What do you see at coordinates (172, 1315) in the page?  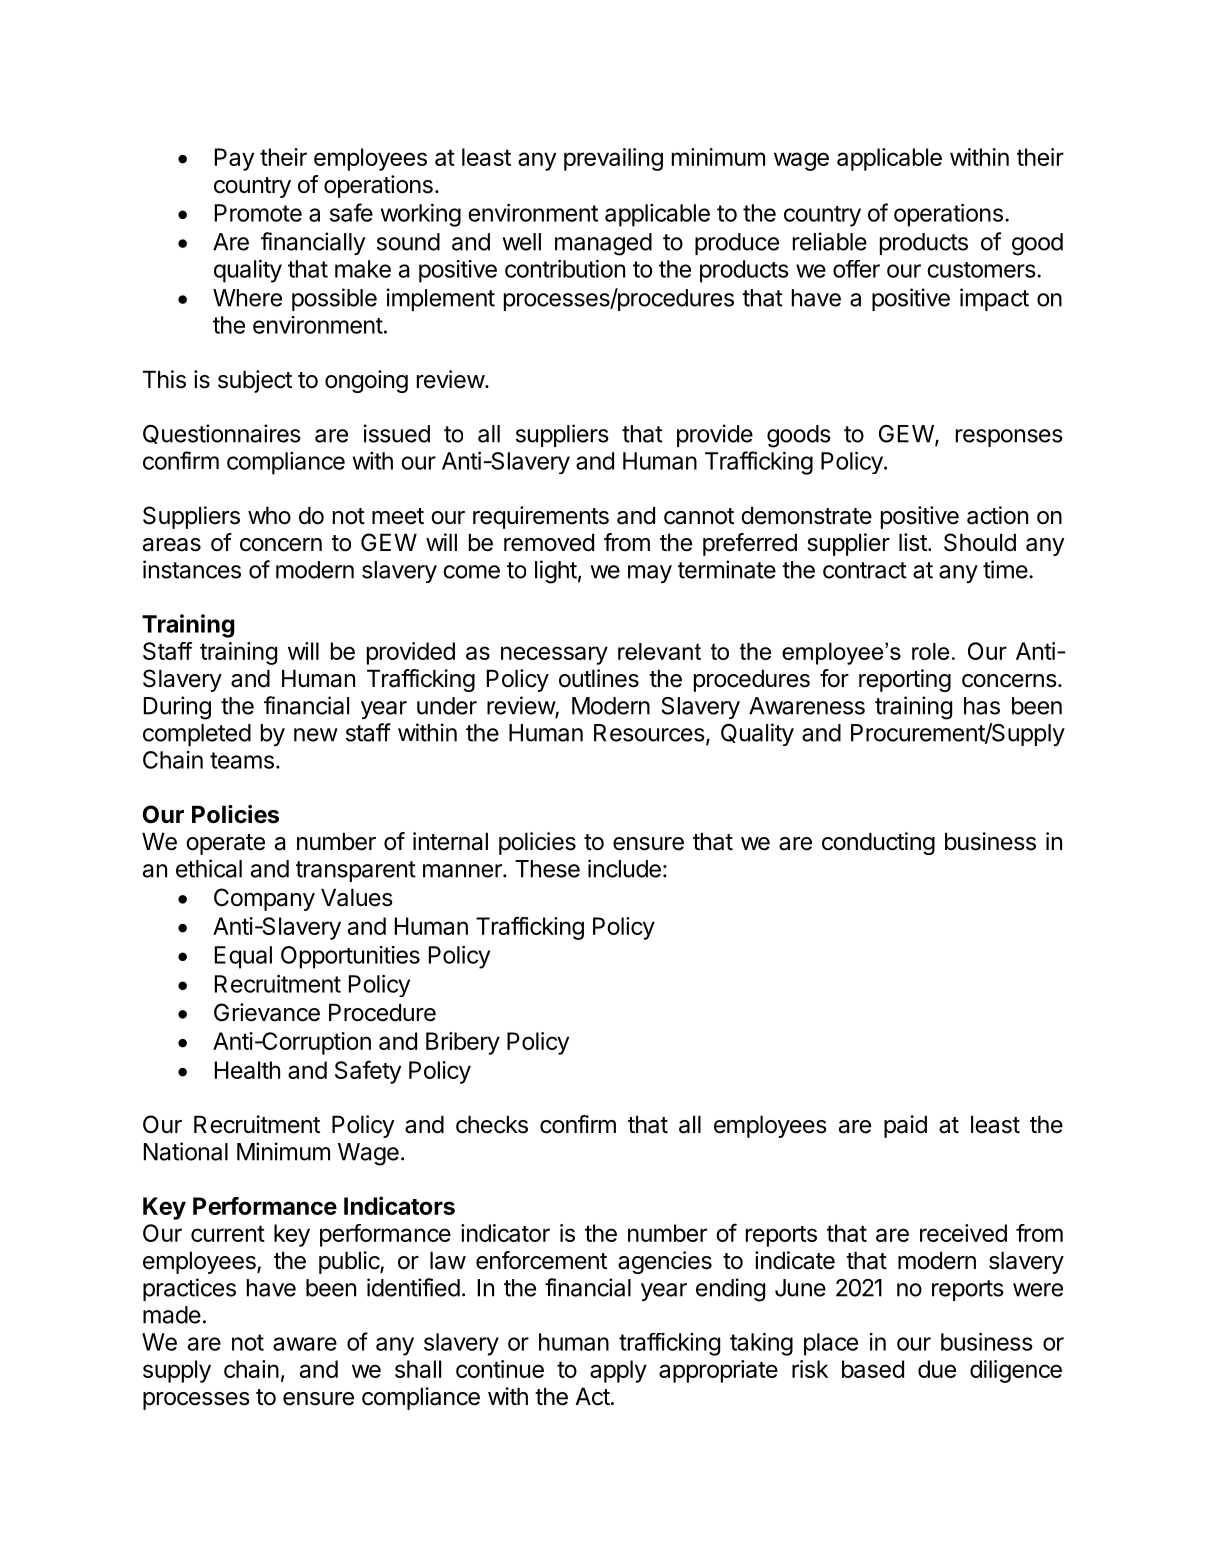 I see `made` at bounding box center [172, 1315].
